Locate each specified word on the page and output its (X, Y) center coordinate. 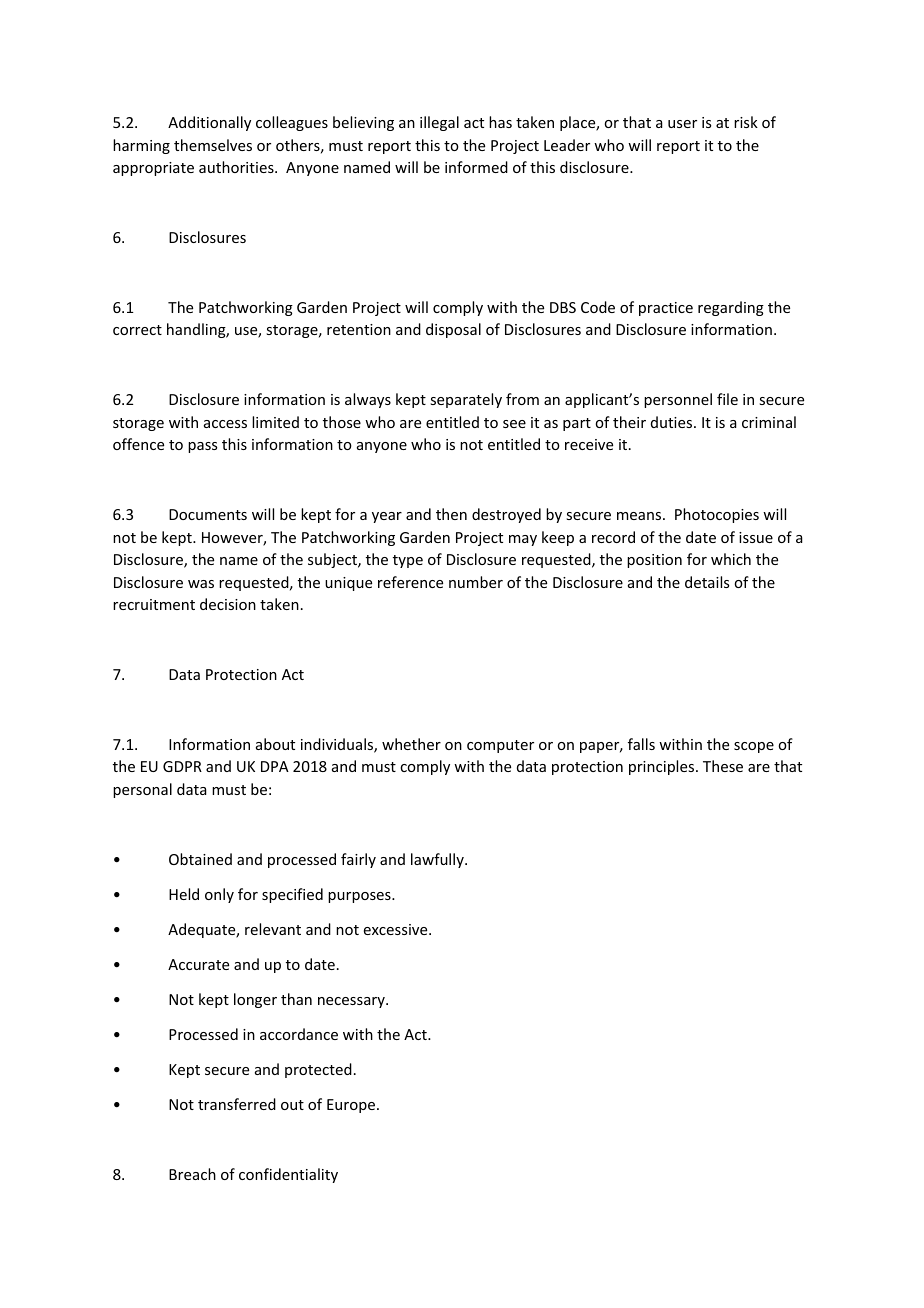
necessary (352, 1002)
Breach (192, 1174)
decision (228, 604)
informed (476, 167)
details (707, 582)
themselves (213, 145)
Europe (351, 1106)
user (682, 124)
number (476, 582)
